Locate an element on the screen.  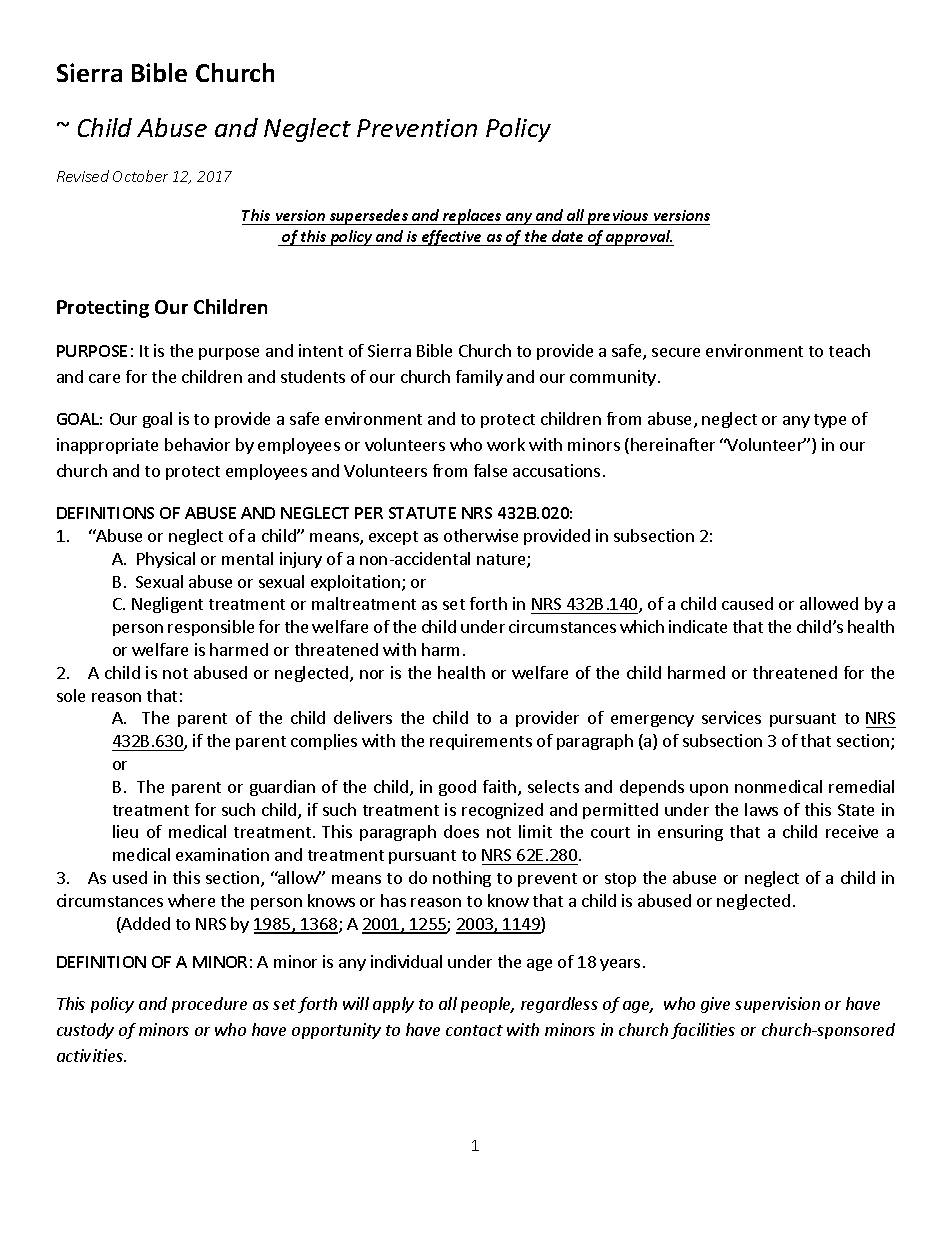
contact is located at coordinates (474, 1030).
